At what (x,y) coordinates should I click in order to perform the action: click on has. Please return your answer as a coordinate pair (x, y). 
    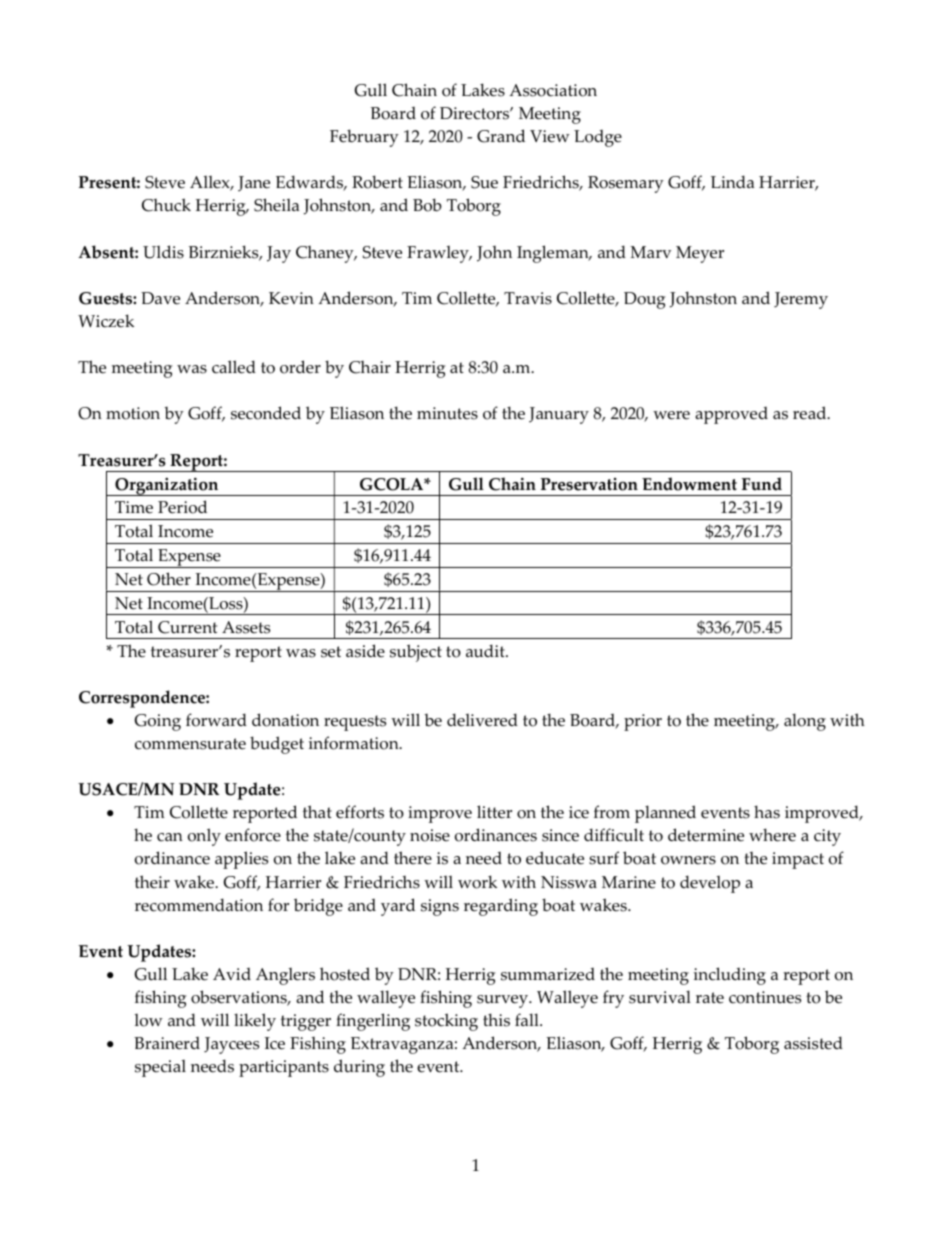
    Looking at the image, I should click on (767, 812).
